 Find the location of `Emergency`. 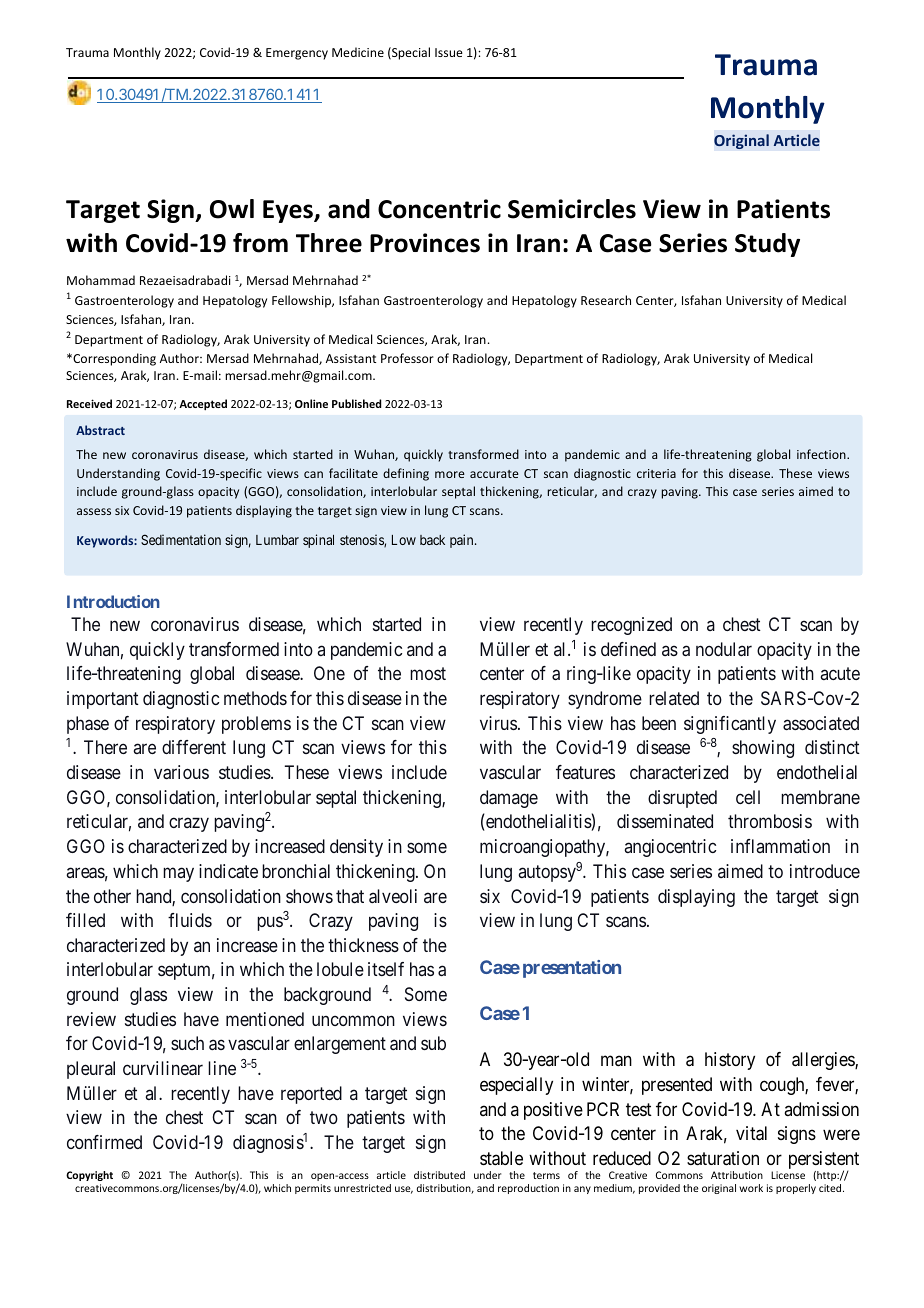

Emergency is located at coordinates (297, 54).
